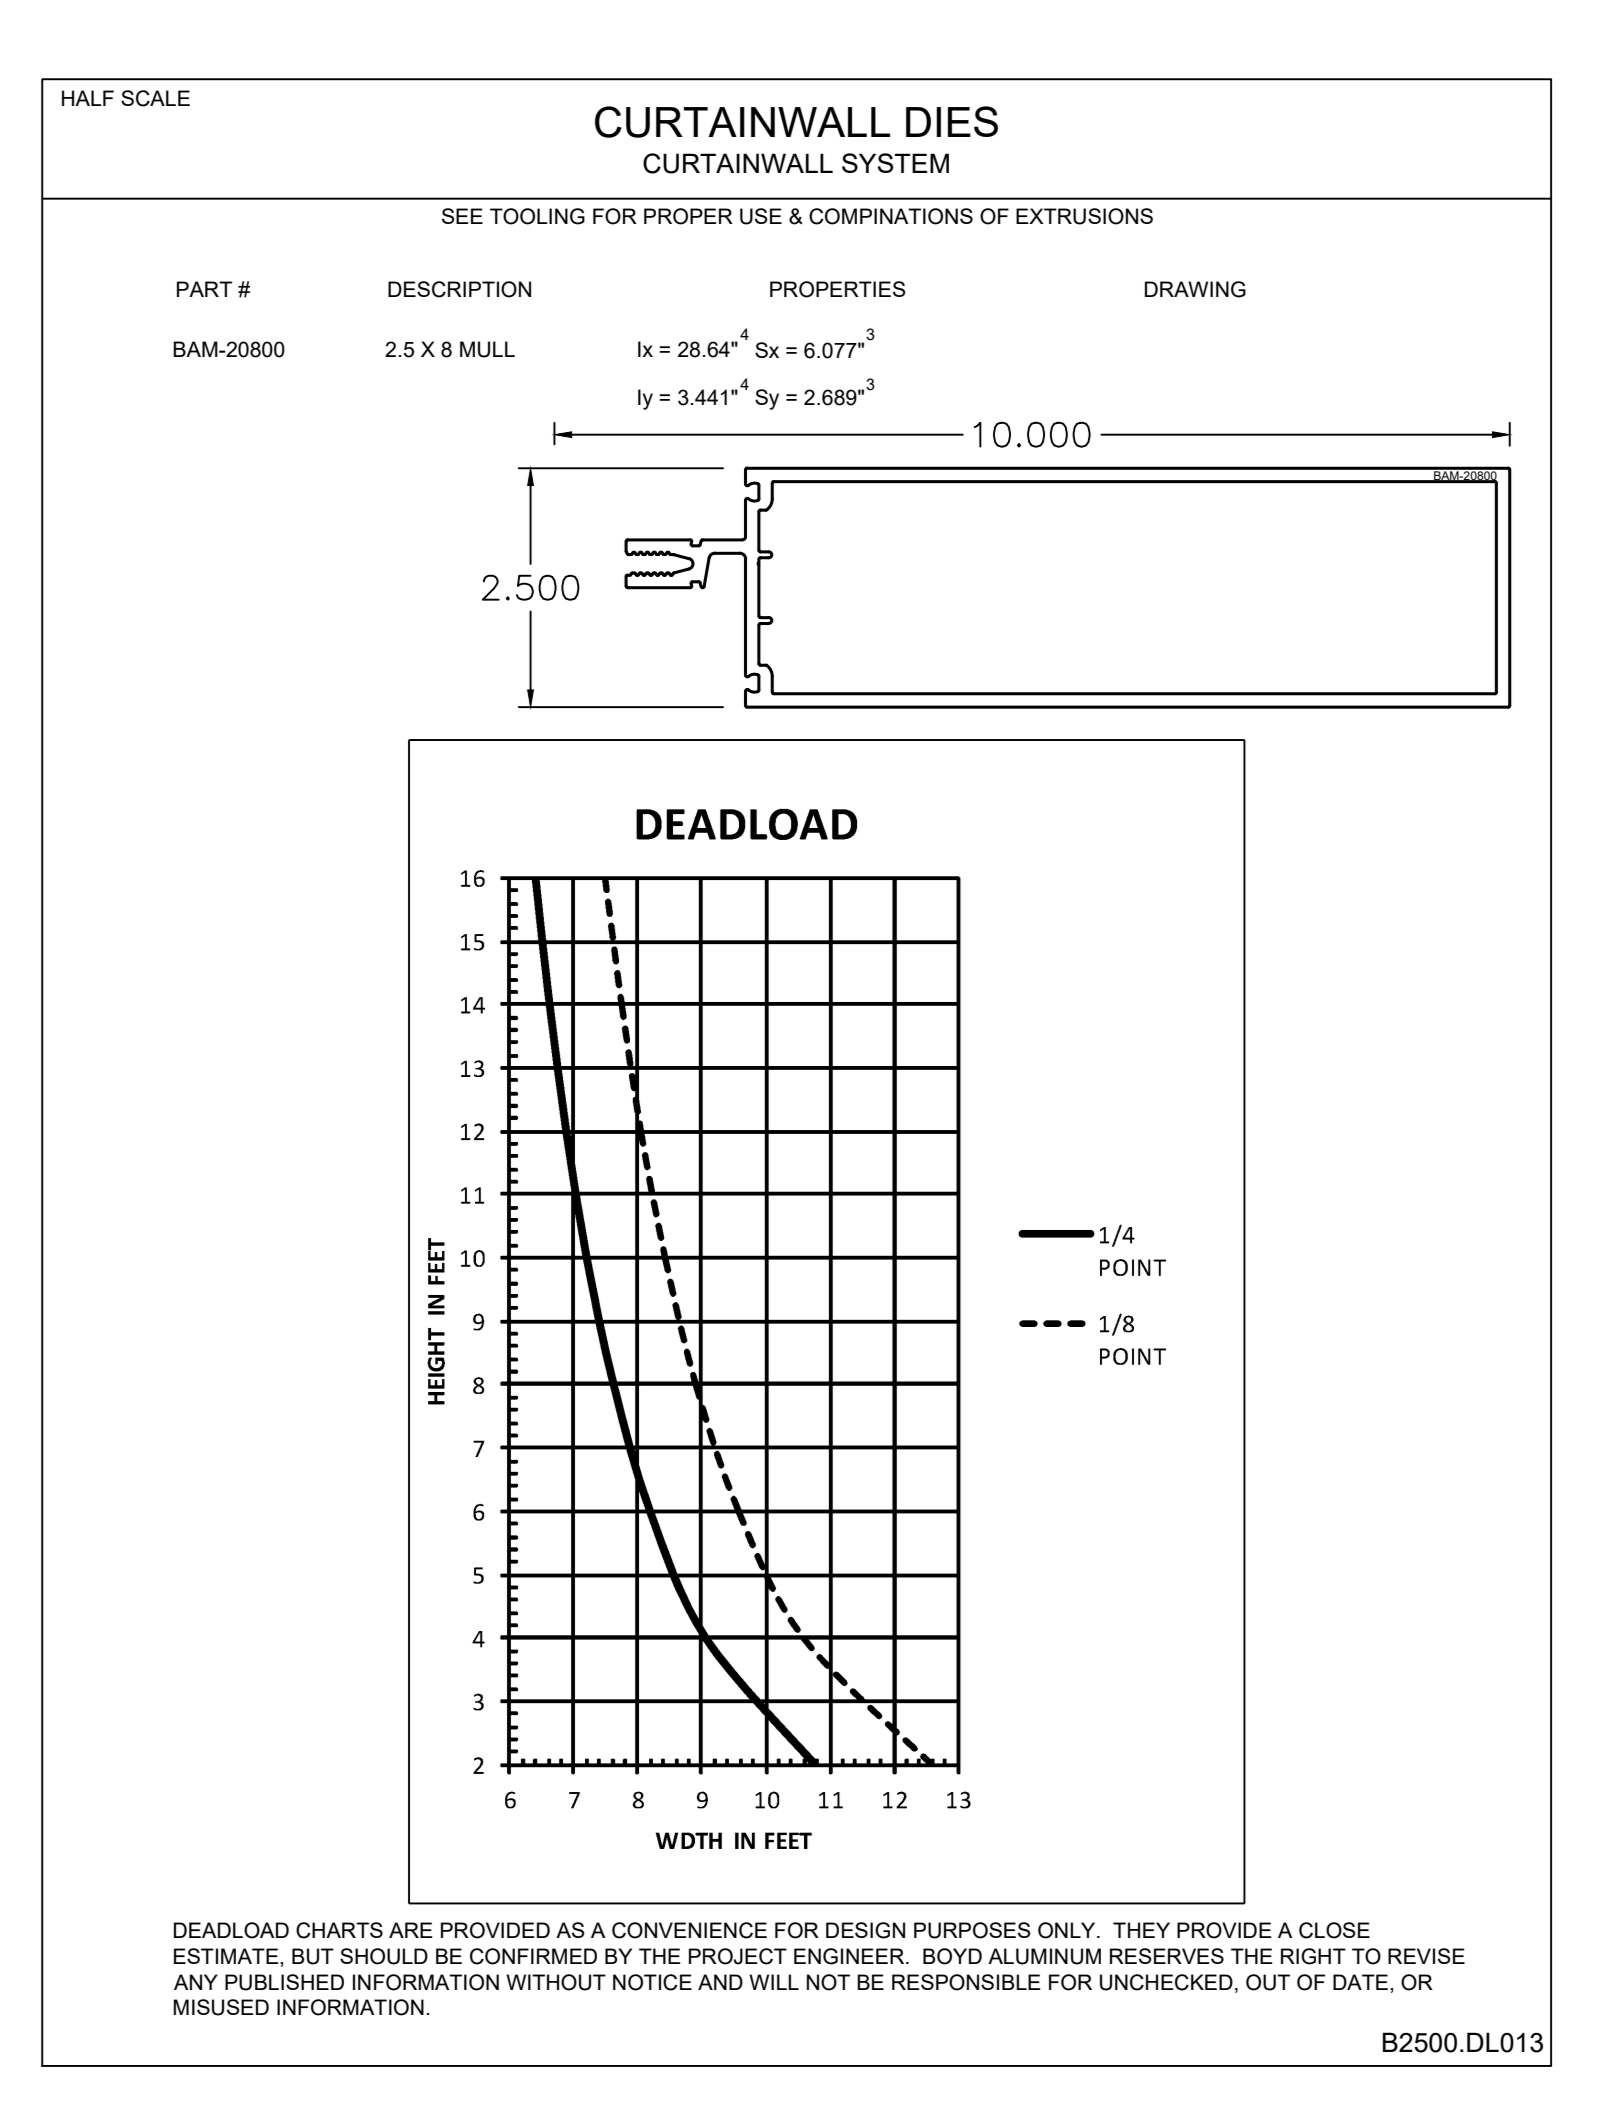 This screenshot has height=2102, width=1624. I want to click on ESTIMATE, so click(227, 1956).
